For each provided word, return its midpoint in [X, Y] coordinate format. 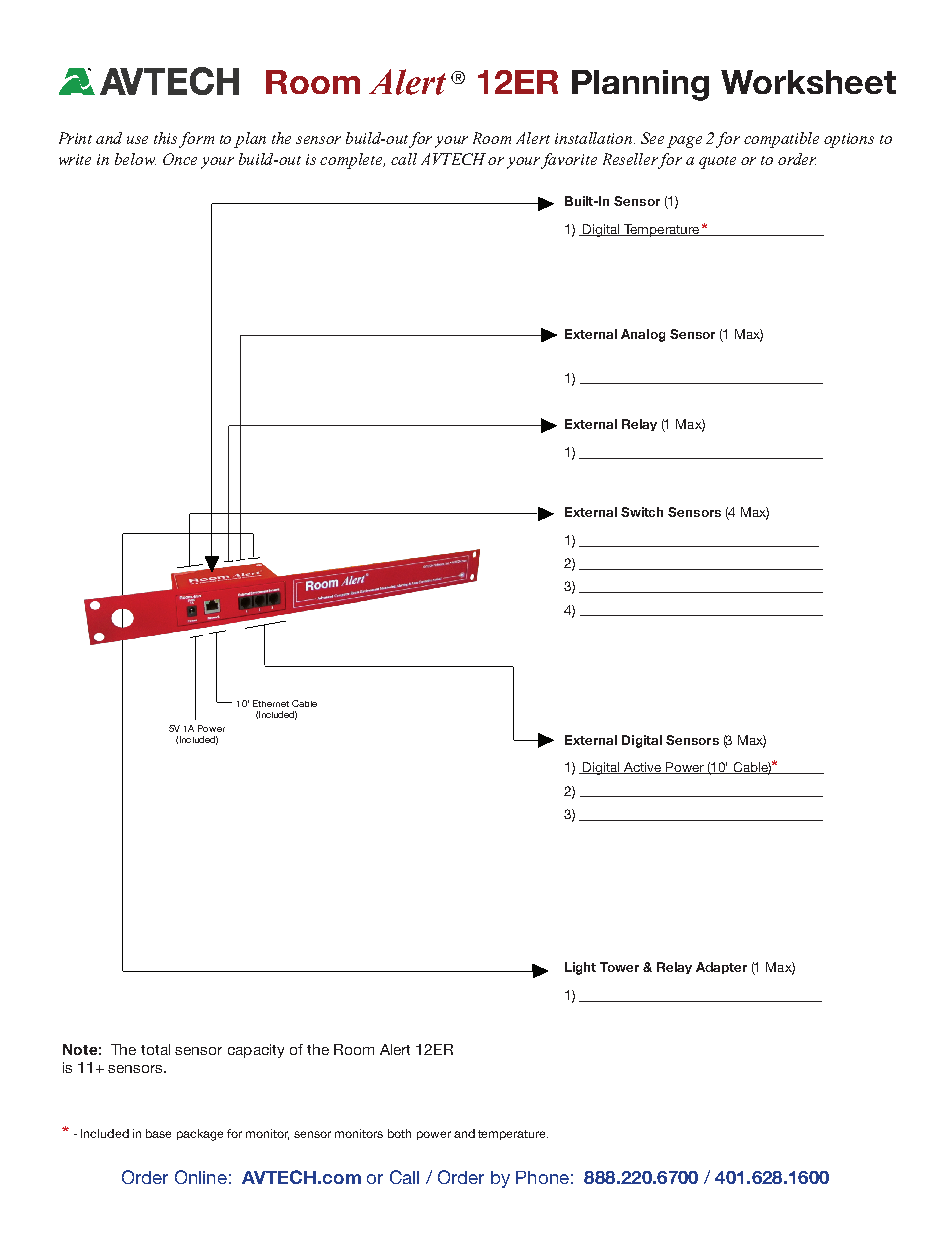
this [167, 139]
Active [643, 768]
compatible [781, 140]
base [158, 1133]
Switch [642, 512]
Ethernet [271, 703]
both [399, 1133]
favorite [569, 161]
